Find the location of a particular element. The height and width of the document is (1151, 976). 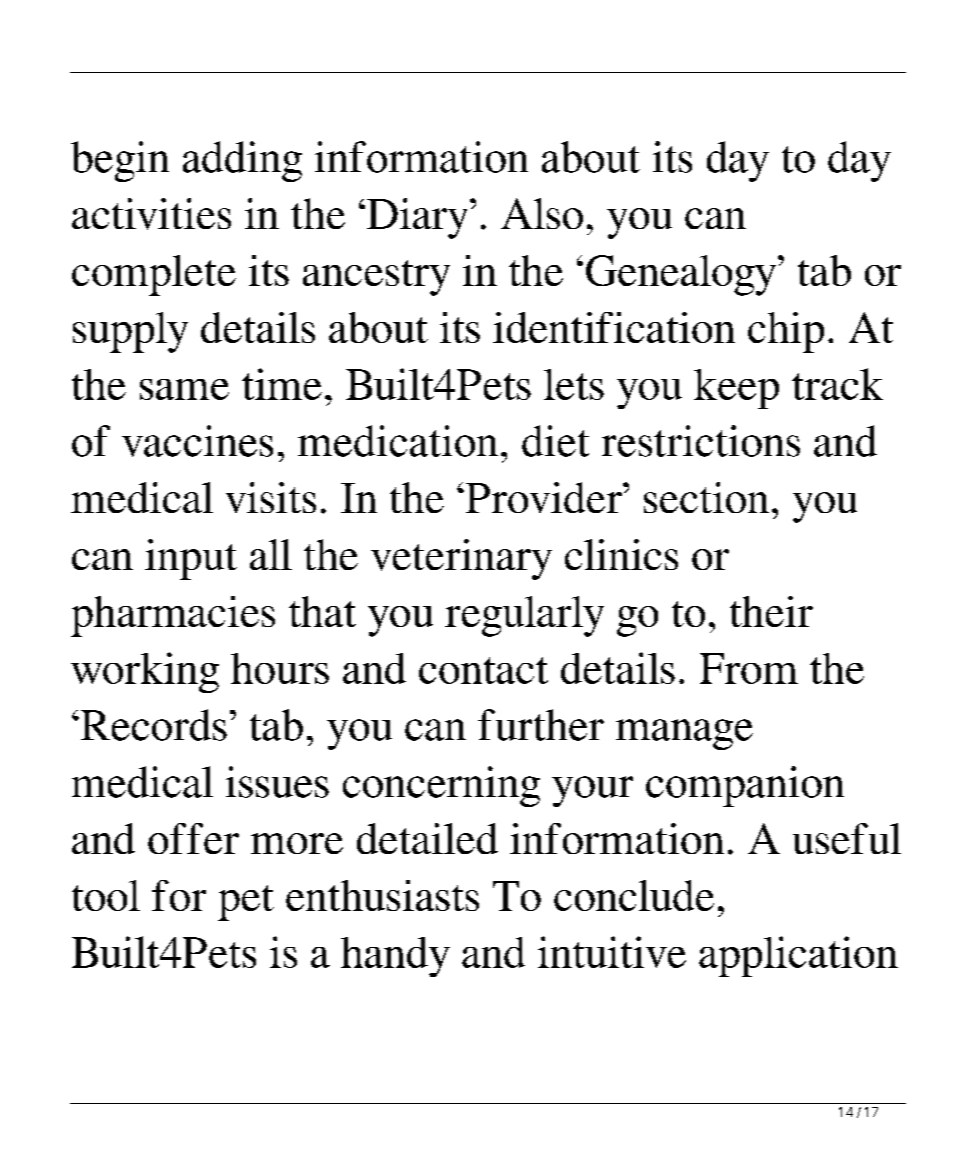

handy is located at coordinates (395, 957).
